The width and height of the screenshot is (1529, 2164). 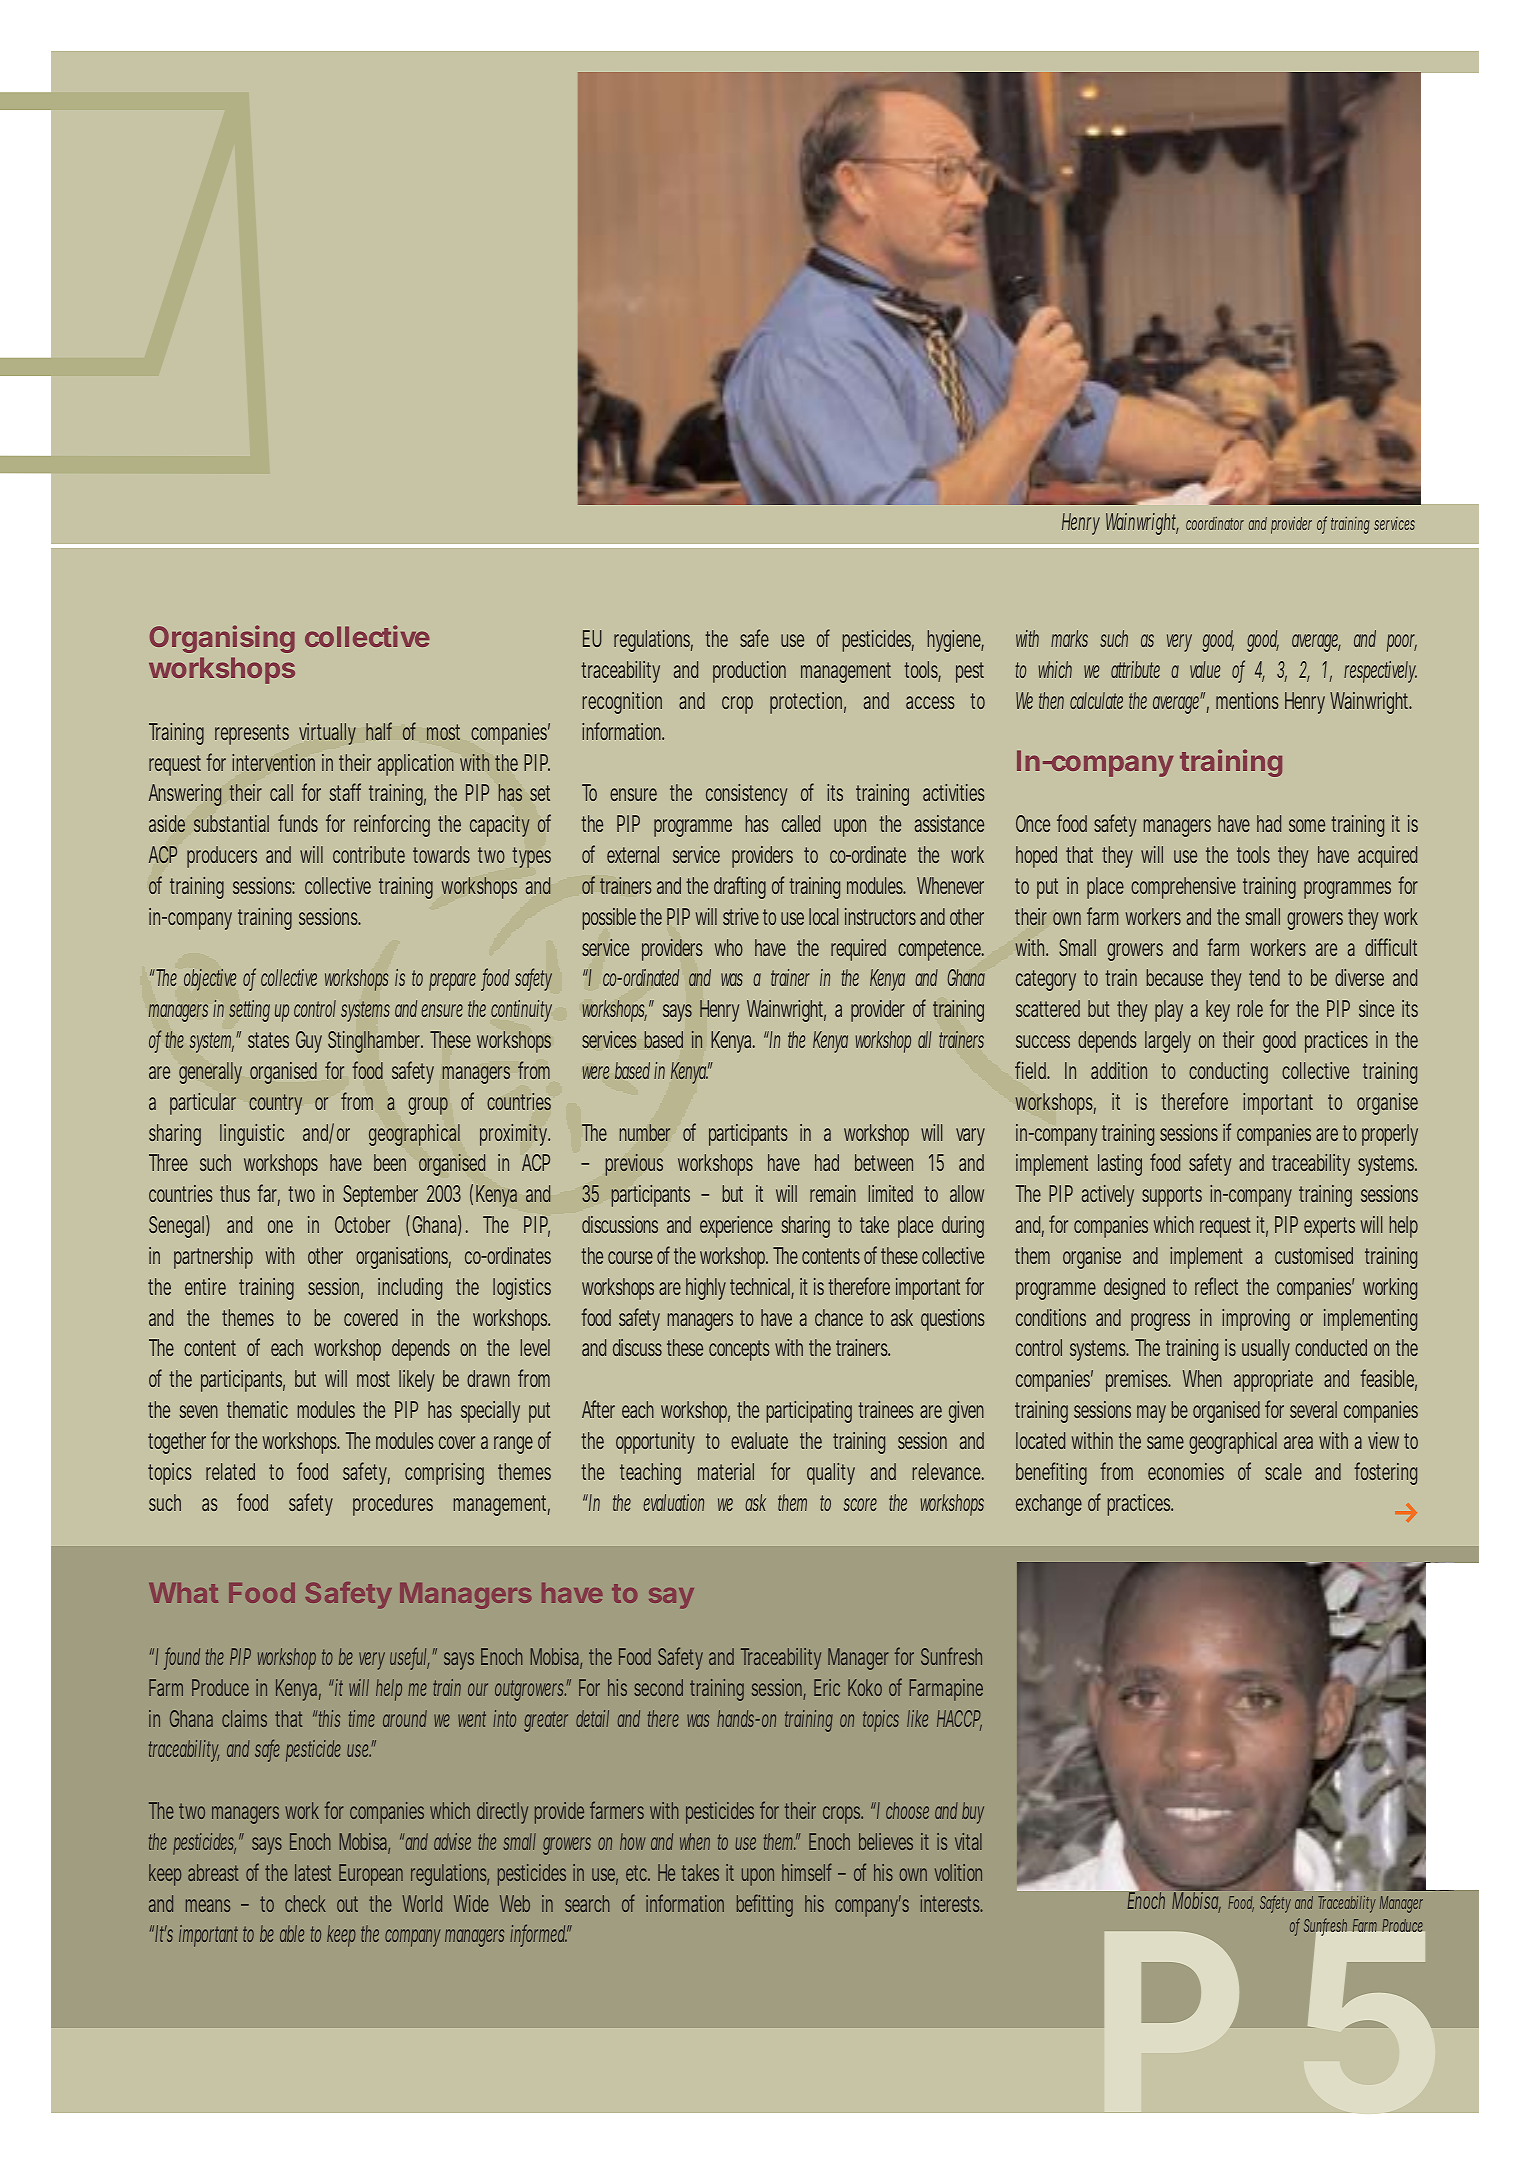 What do you see at coordinates (1329, 1227) in the screenshot?
I see `experts` at bounding box center [1329, 1227].
